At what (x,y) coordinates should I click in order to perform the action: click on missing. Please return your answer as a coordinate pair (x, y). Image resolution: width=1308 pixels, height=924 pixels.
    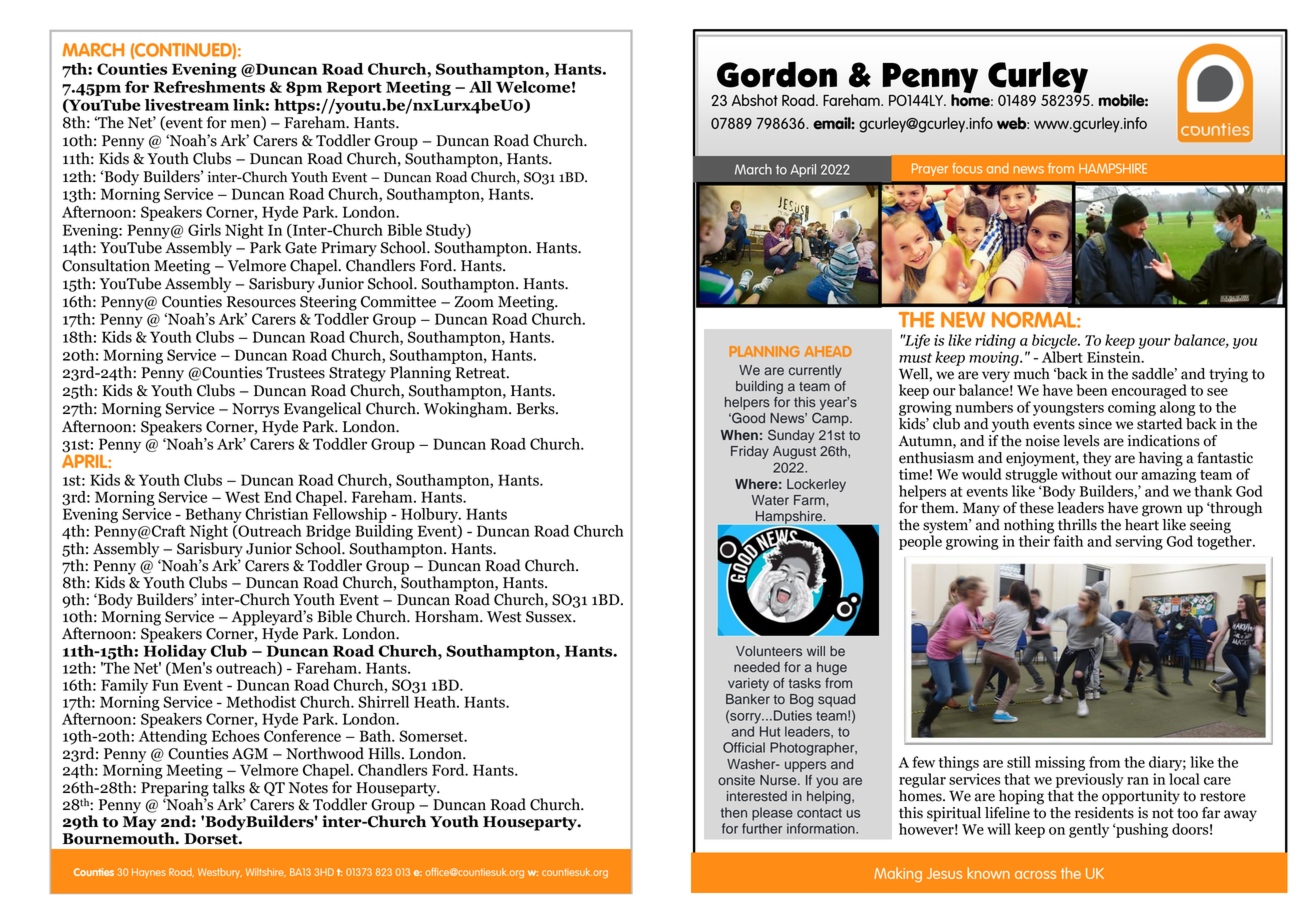
    Looking at the image, I should click on (1060, 763).
